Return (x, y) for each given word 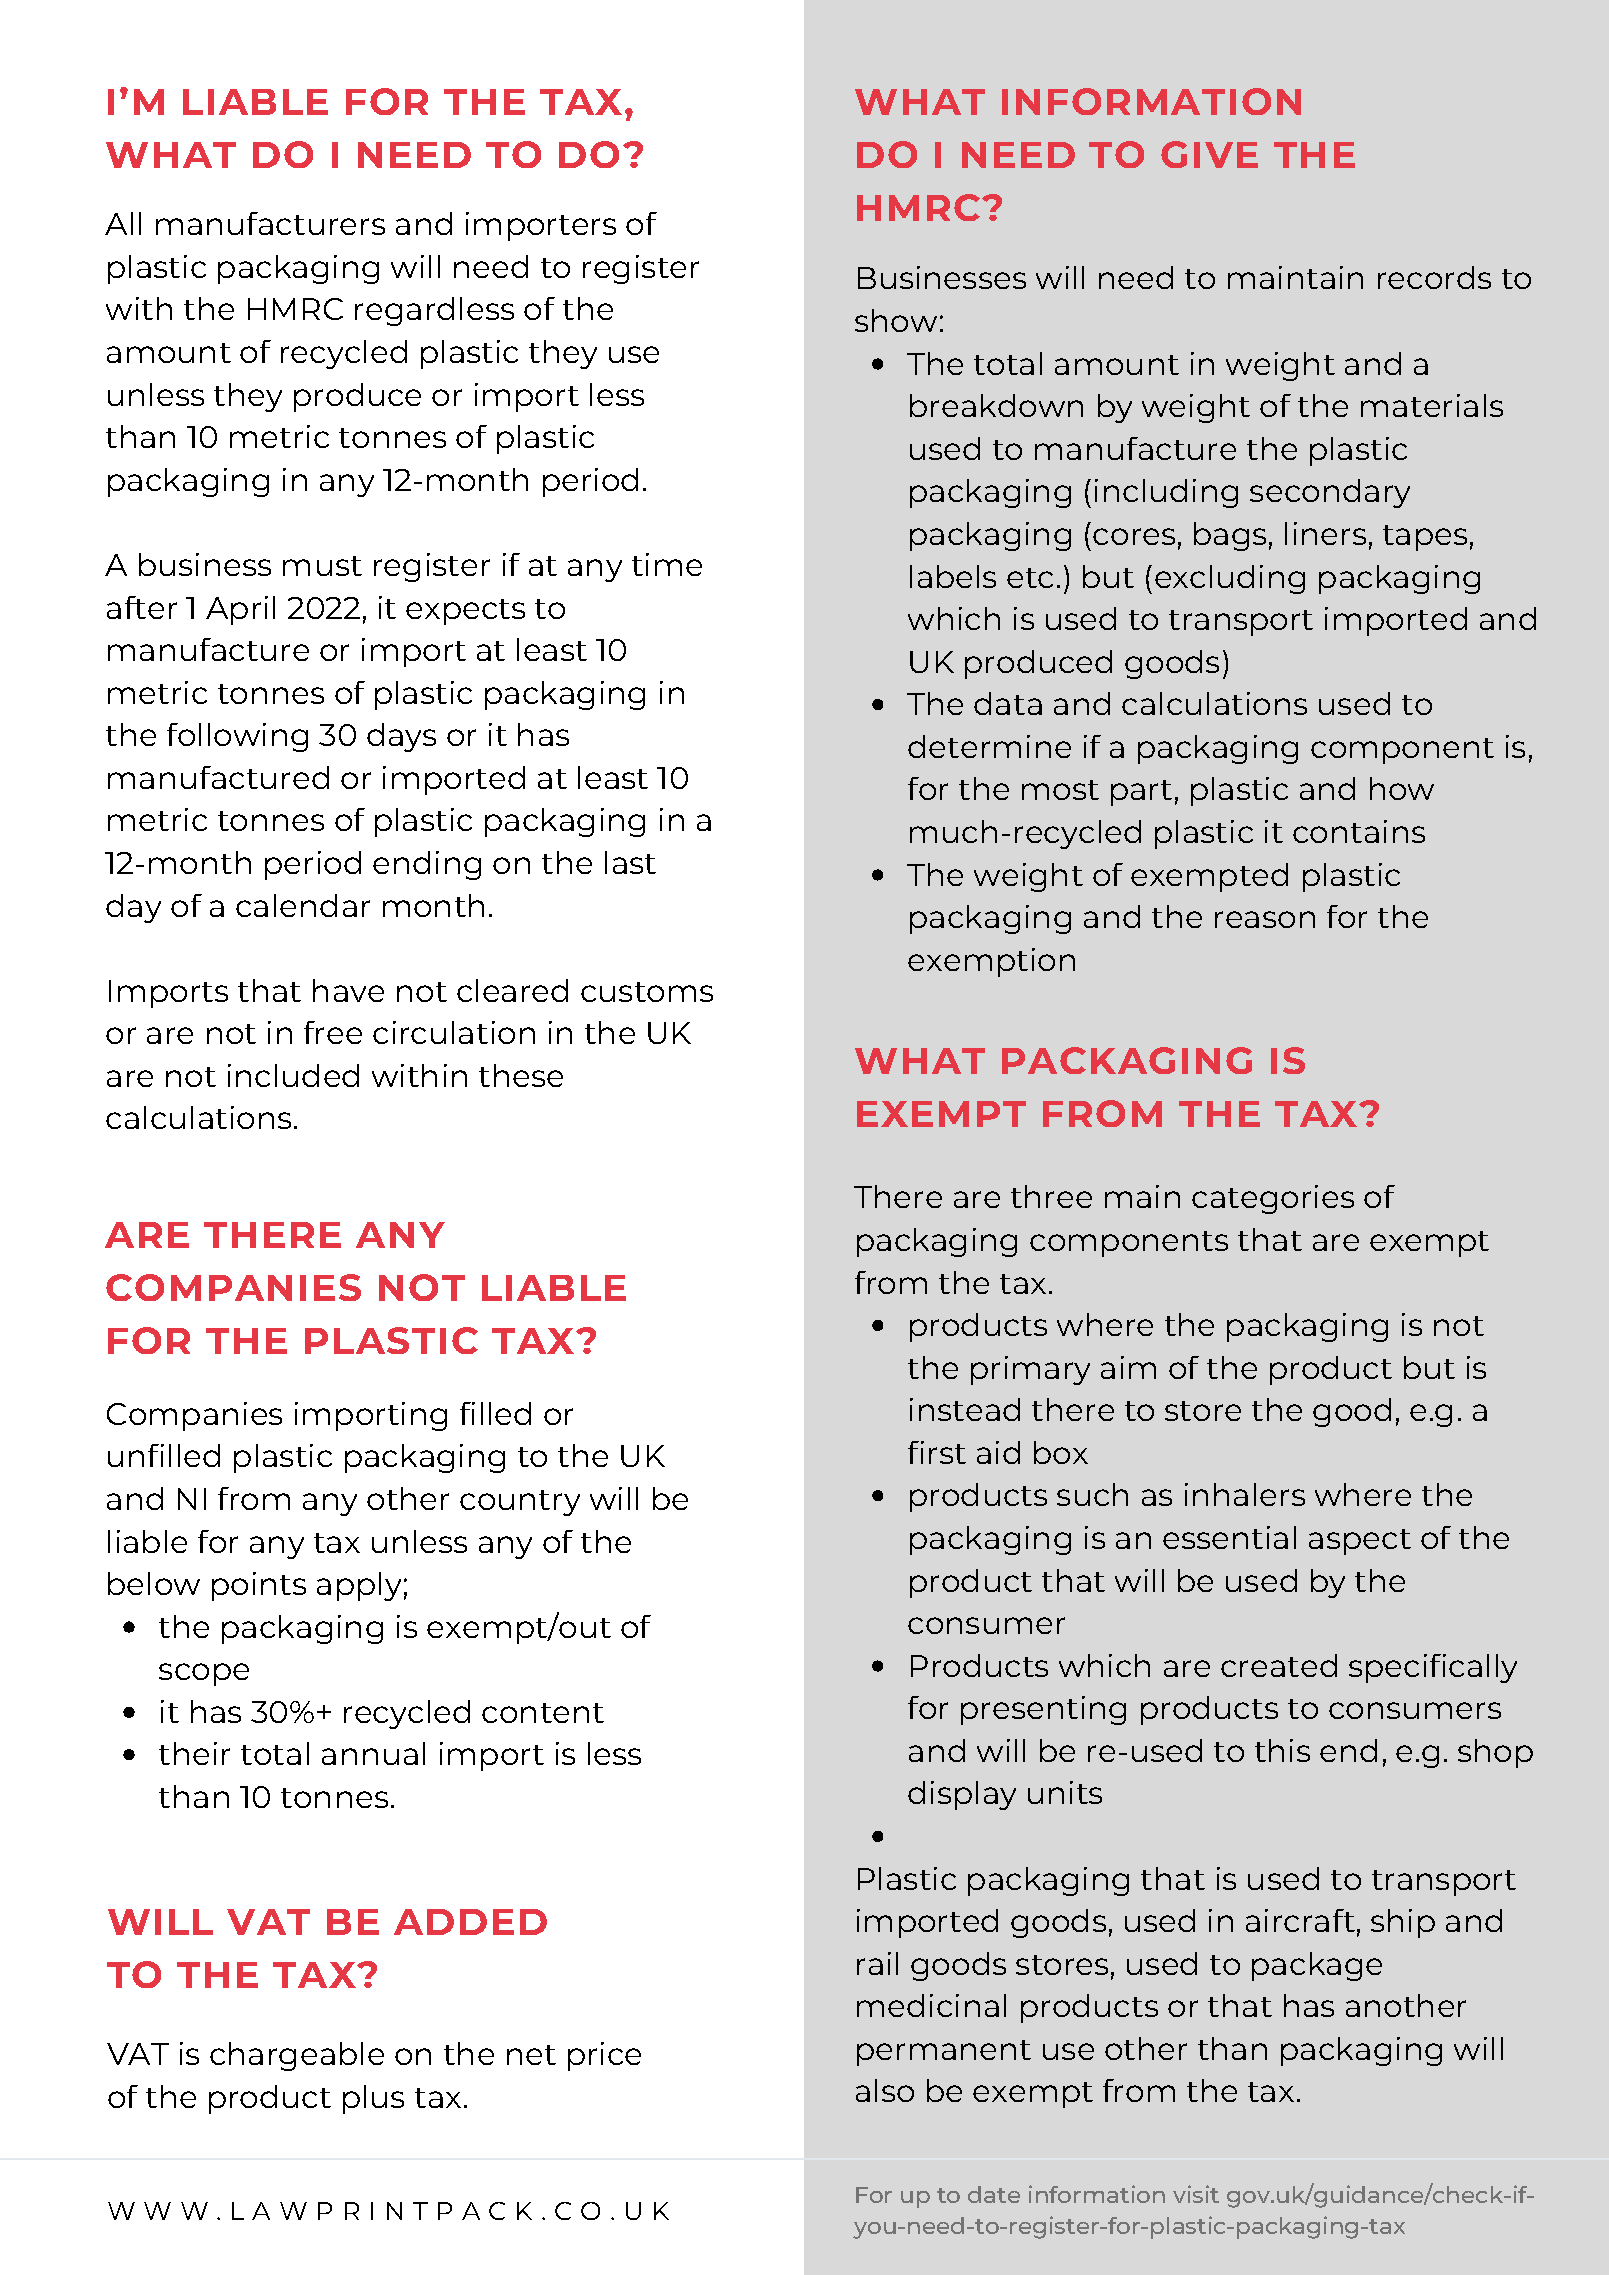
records (1434, 277)
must (322, 566)
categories (1273, 1199)
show (896, 320)
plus (373, 2099)
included (293, 1075)
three (1051, 1196)
